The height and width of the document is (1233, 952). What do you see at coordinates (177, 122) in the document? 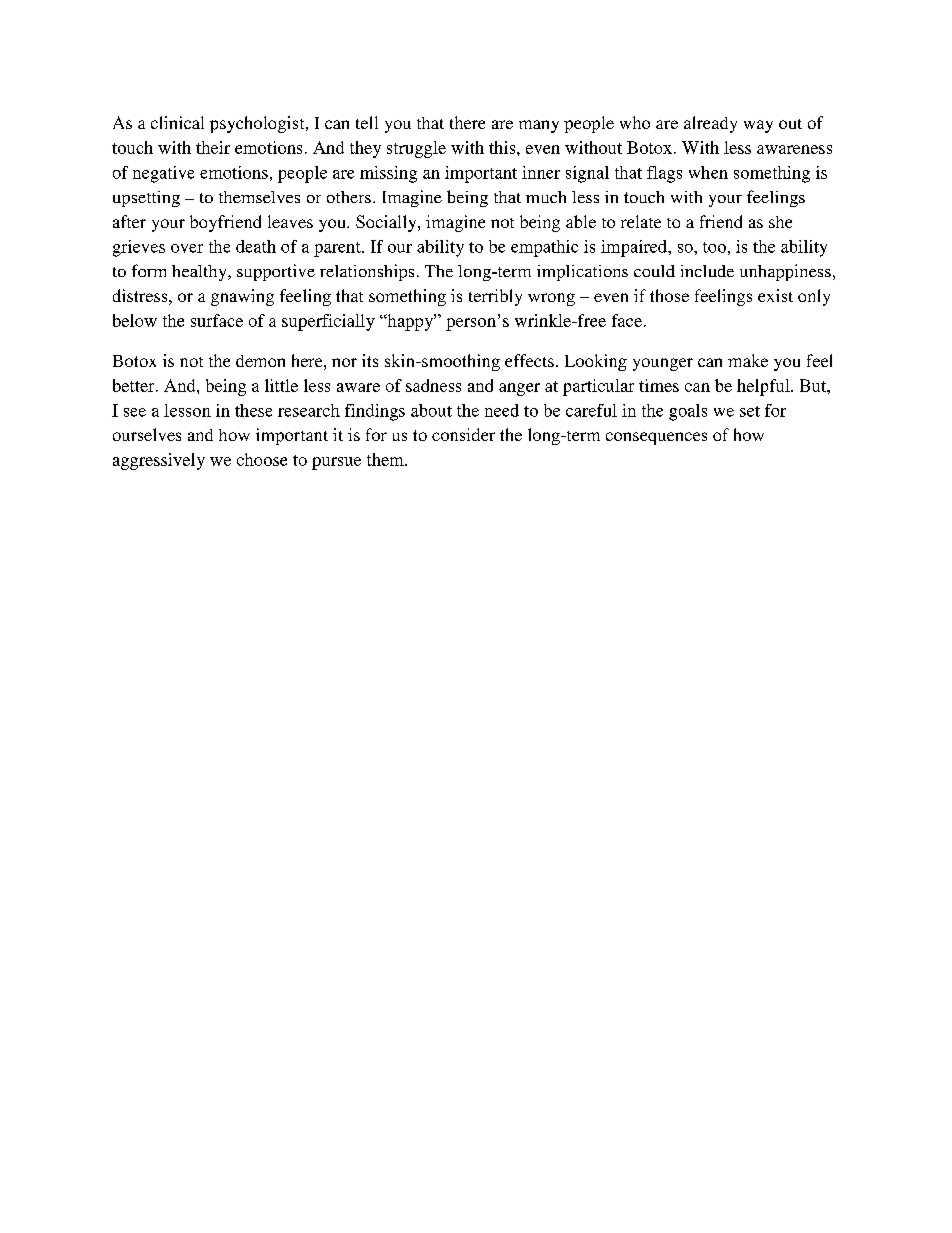
I see `clinical` at bounding box center [177, 122].
